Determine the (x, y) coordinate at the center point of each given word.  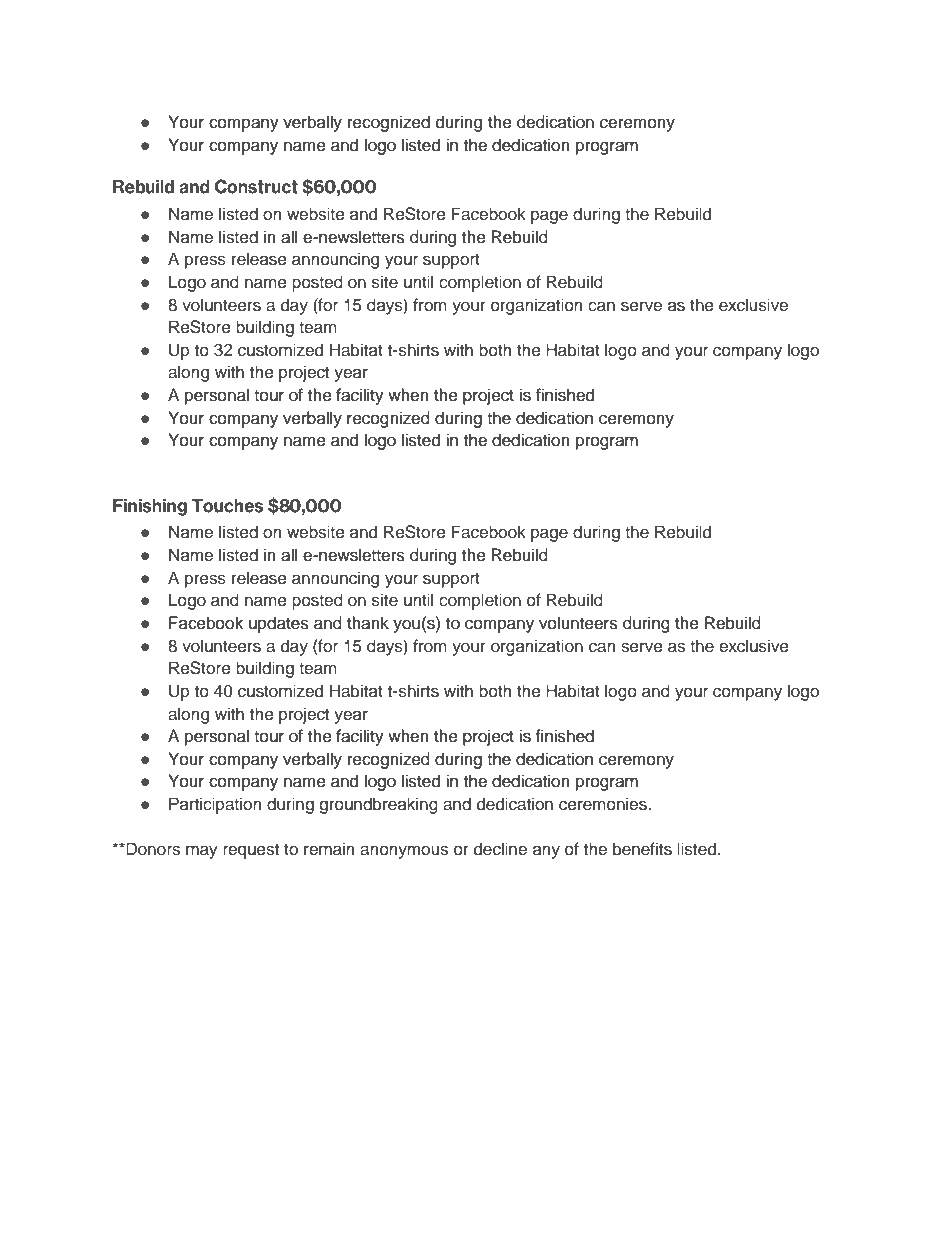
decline (500, 849)
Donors (152, 849)
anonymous (404, 852)
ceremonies (604, 804)
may (202, 852)
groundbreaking (378, 805)
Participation (215, 805)
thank (368, 623)
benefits (642, 849)
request (251, 851)
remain (329, 849)
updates (279, 624)
